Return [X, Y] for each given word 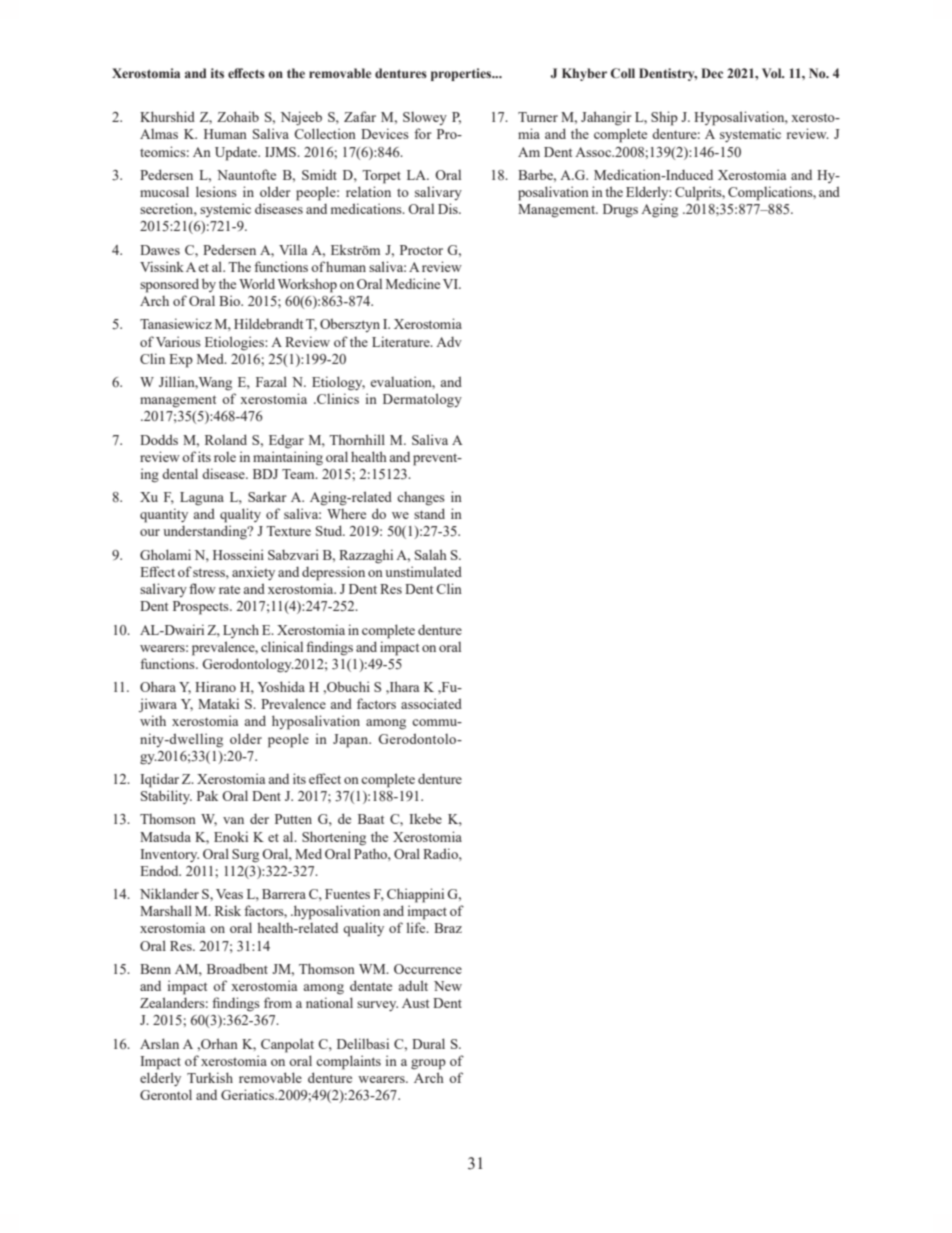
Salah [431, 554]
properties [462, 74]
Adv [449, 342]
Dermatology [422, 400]
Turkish [210, 1077]
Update [237, 153]
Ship [664, 118]
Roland [226, 439]
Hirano [215, 686]
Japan [352, 741]
